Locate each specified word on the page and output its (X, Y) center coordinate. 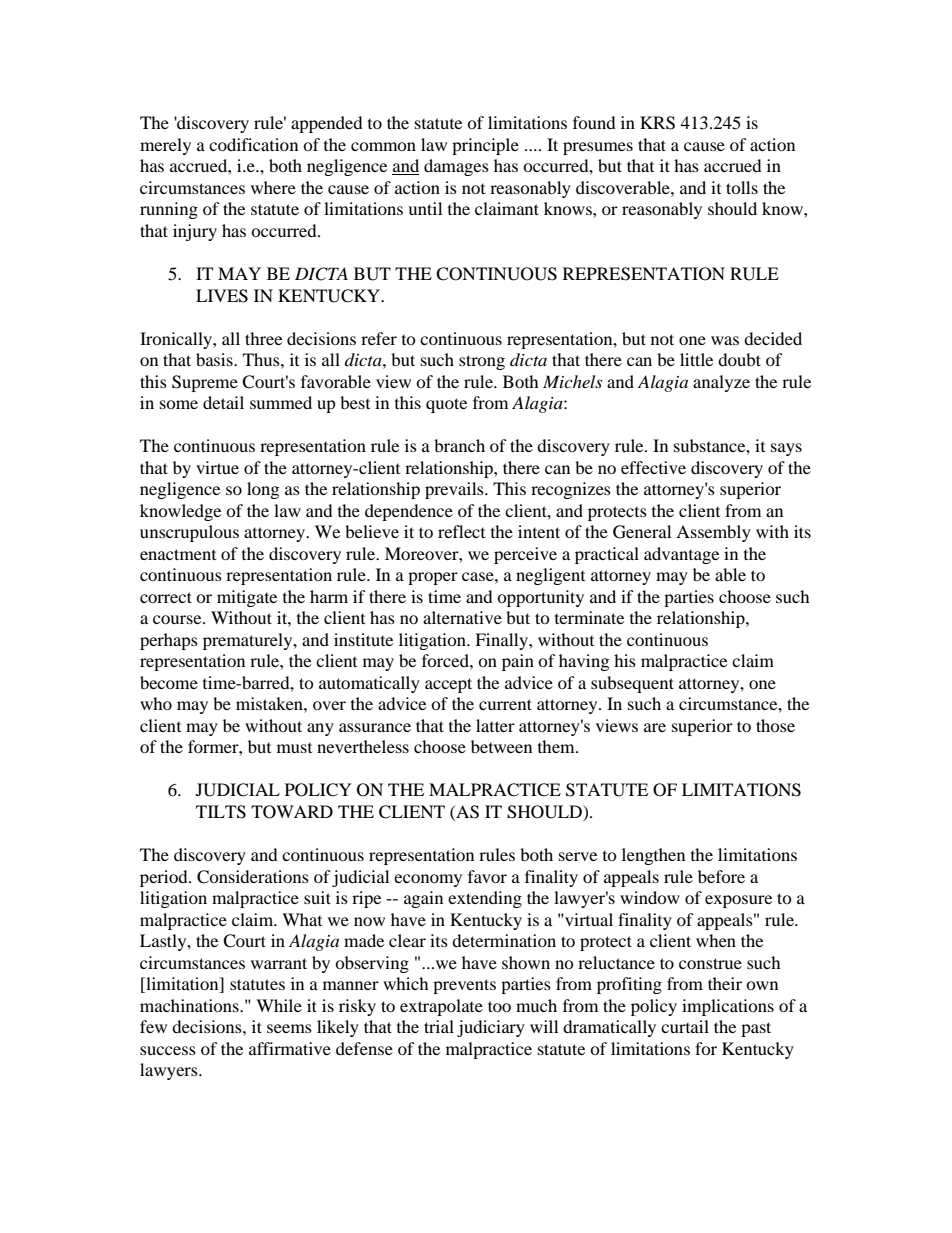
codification (253, 144)
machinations (190, 1005)
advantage (681, 555)
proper (433, 578)
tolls (742, 187)
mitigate (247, 598)
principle (485, 146)
